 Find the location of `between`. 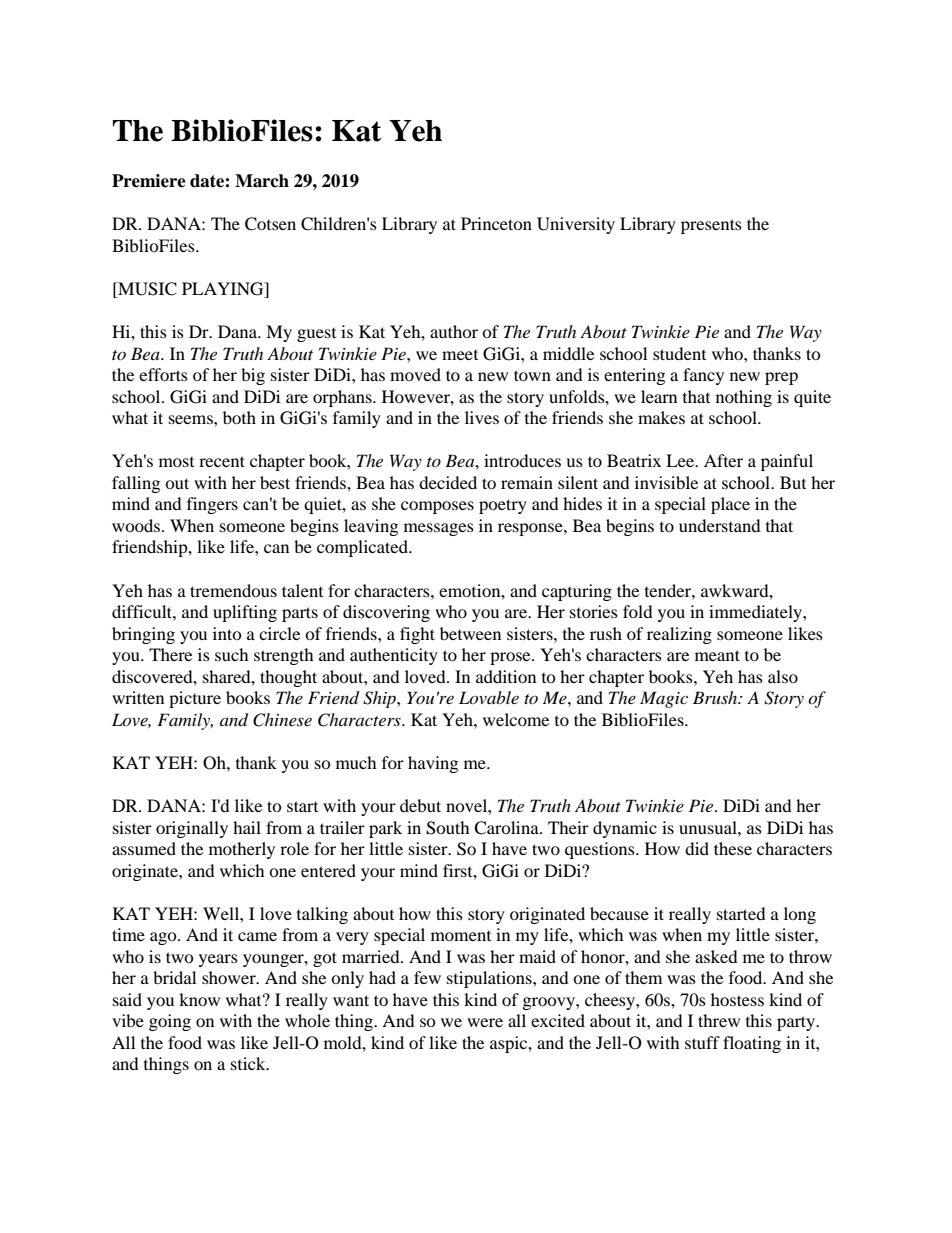

between is located at coordinates (470, 633).
